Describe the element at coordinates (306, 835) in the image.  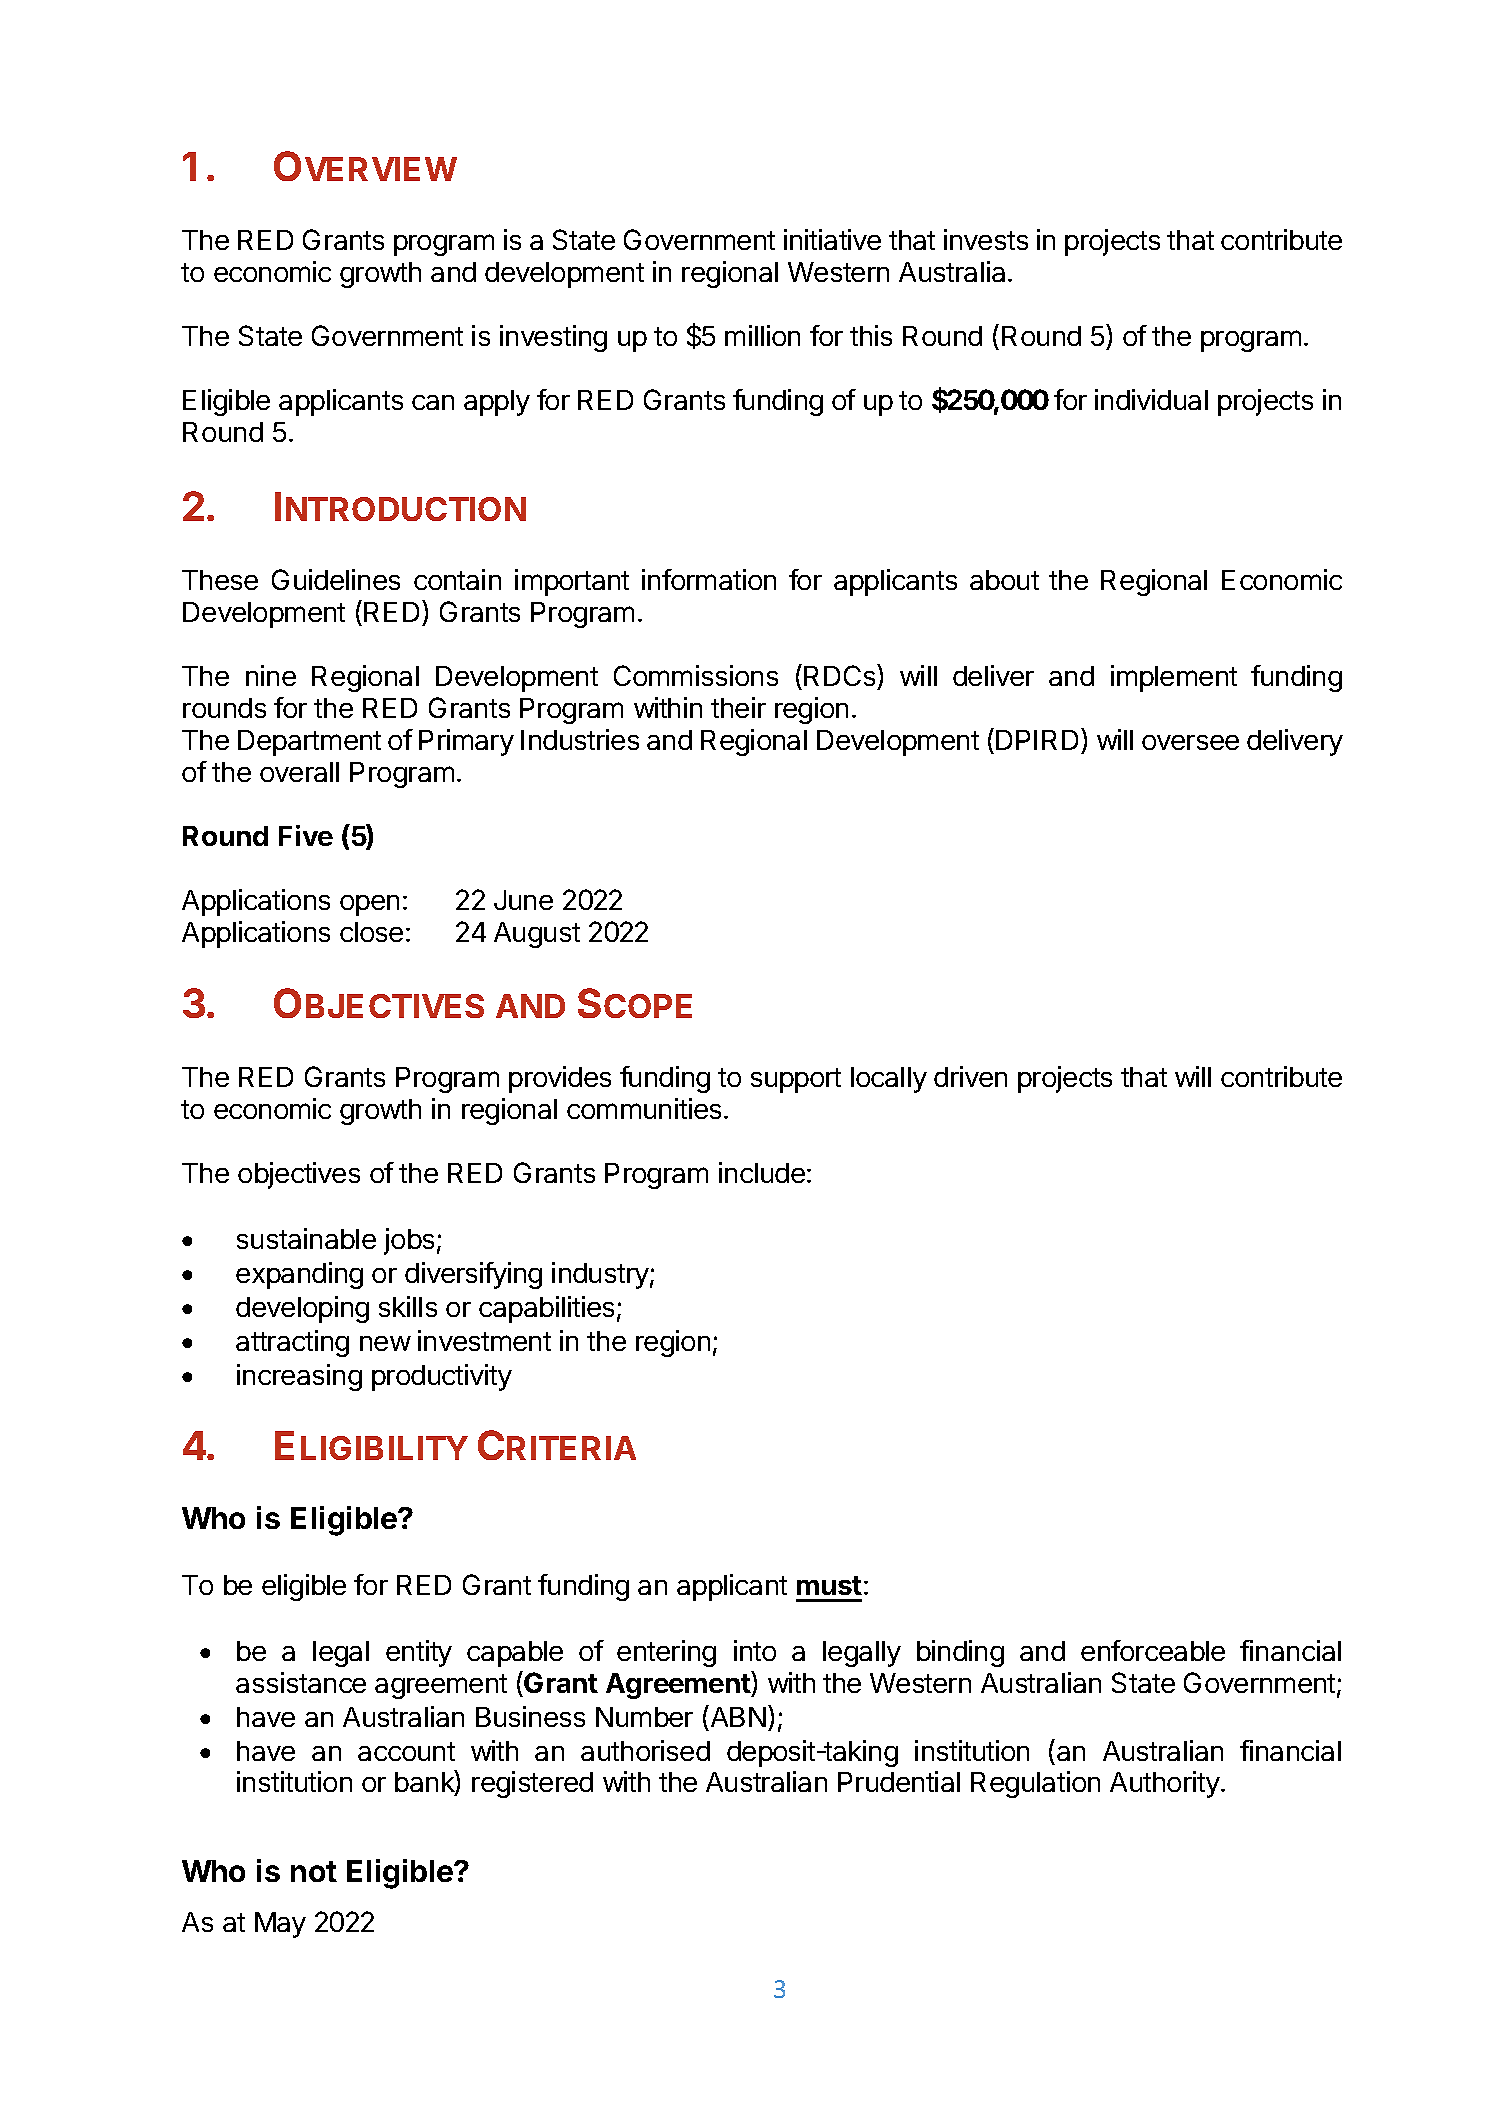
I see `Five` at that location.
